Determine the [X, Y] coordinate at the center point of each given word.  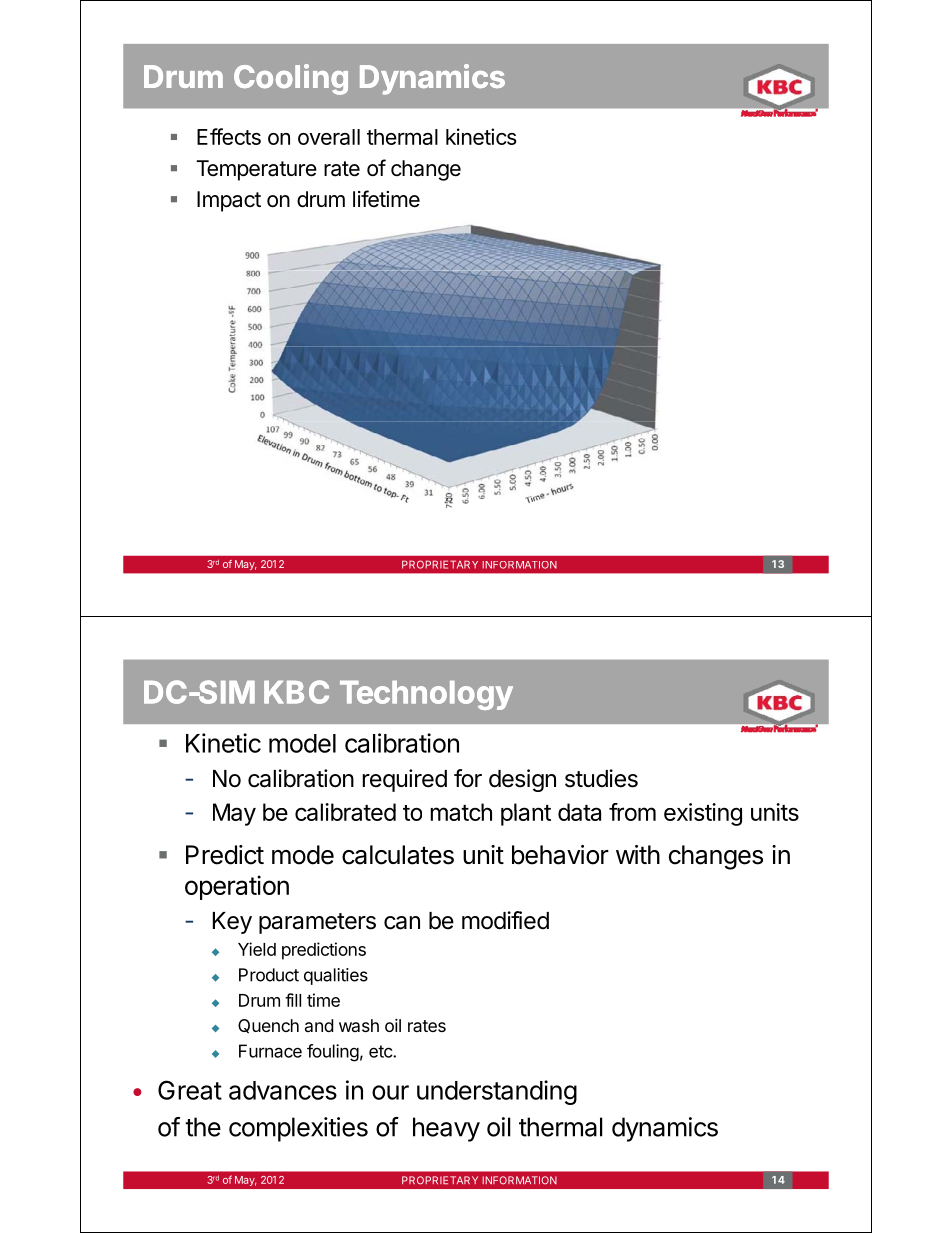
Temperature [256, 170]
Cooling [291, 79]
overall [329, 137]
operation [237, 887]
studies [601, 778]
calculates [398, 855]
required [405, 780]
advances [283, 1090]
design [522, 780]
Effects [229, 136]
